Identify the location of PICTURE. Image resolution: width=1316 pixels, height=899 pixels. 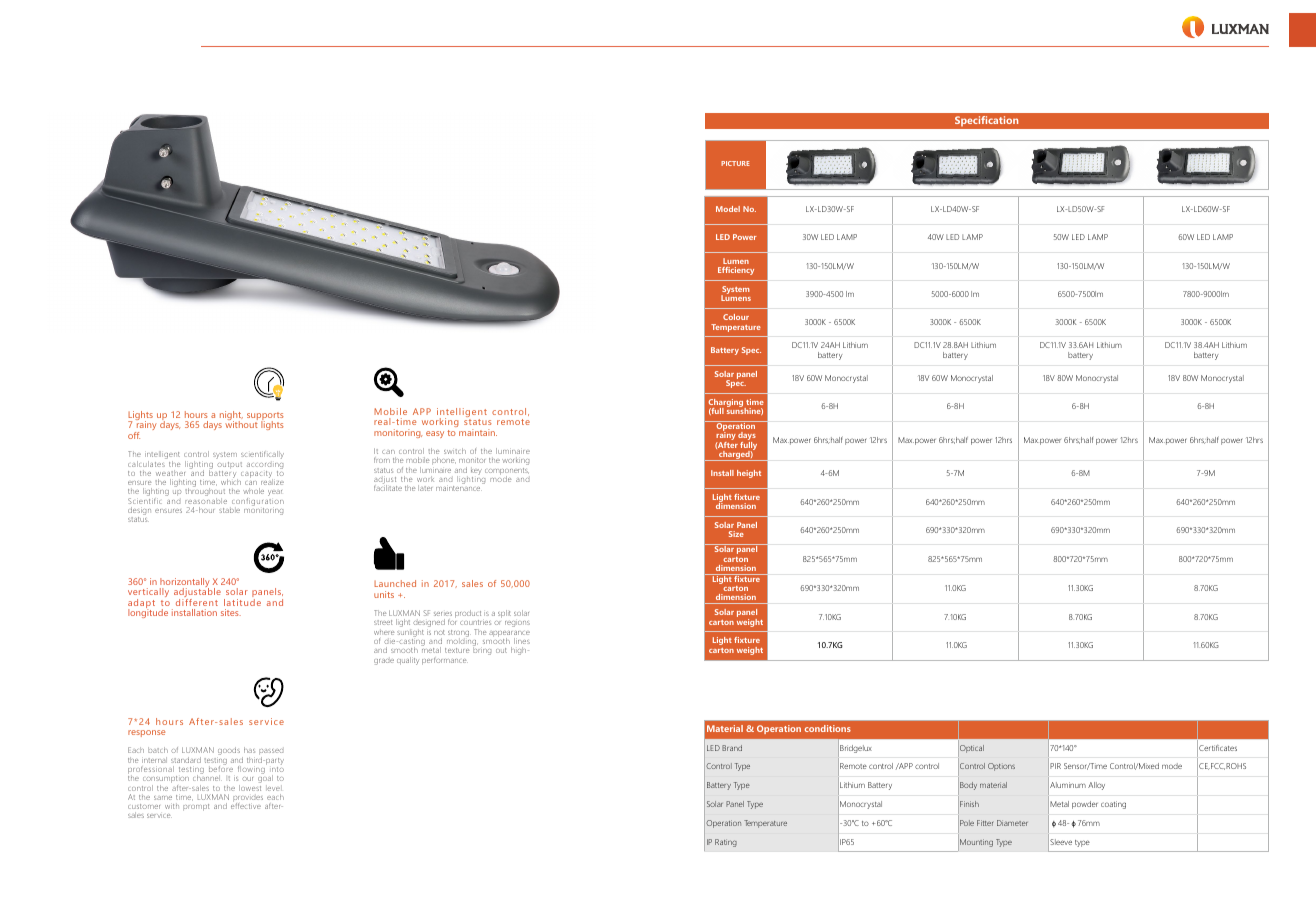
(735, 163).
